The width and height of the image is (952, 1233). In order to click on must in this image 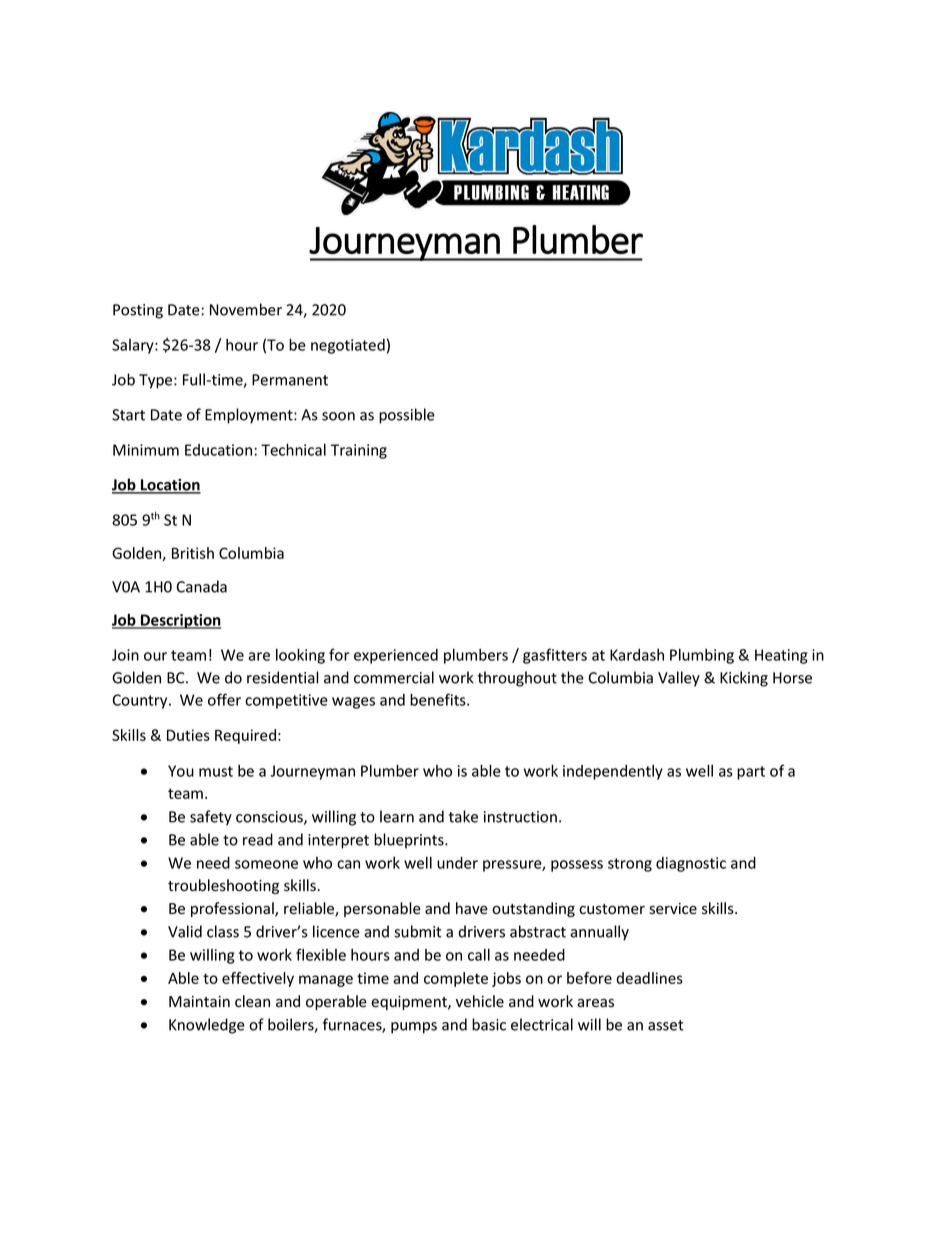, I will do `click(216, 771)`.
